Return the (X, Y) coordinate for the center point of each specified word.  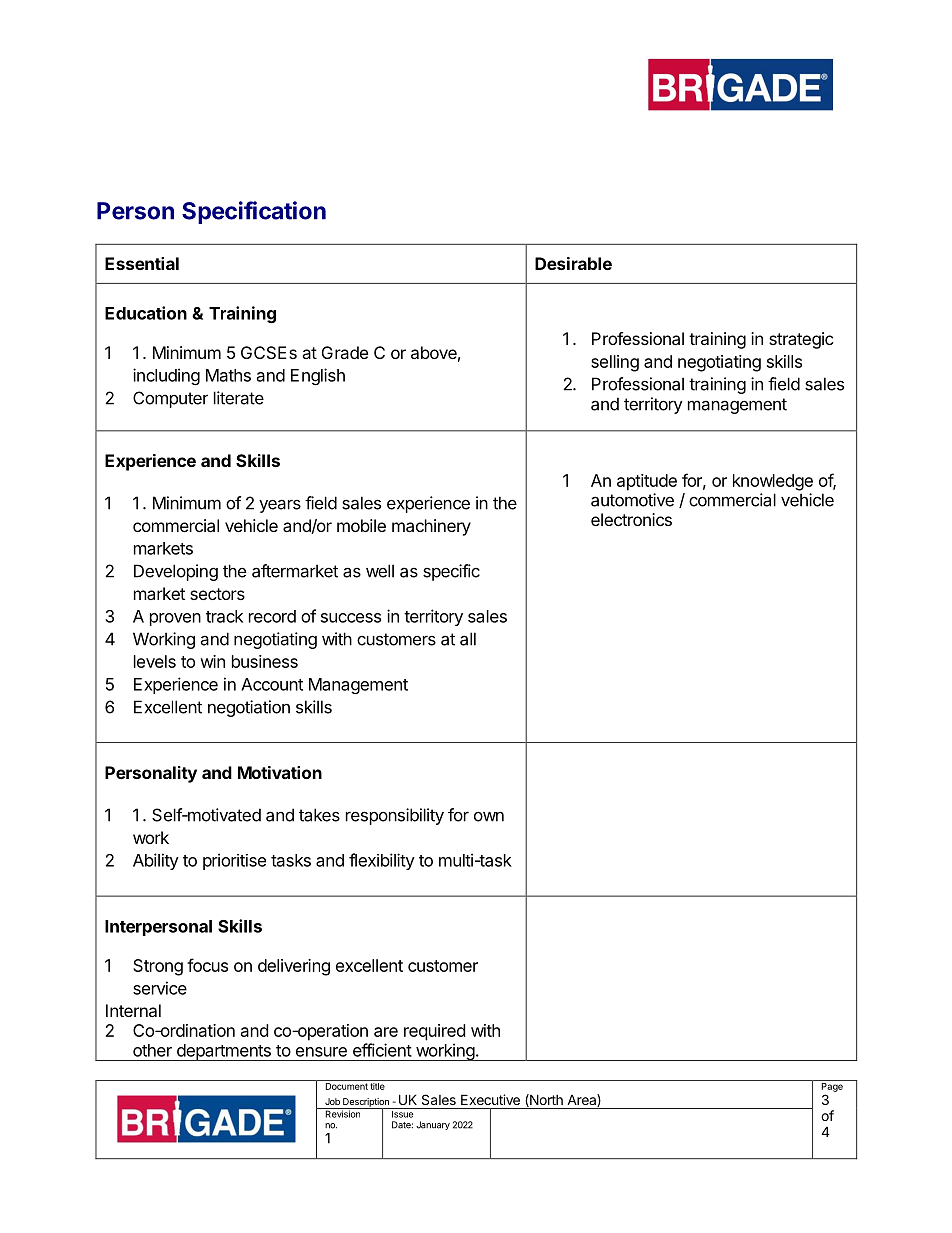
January (433, 1125)
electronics (631, 519)
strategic (801, 340)
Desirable (573, 263)
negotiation (249, 708)
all (468, 639)
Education (146, 313)
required (434, 1032)
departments (223, 1052)
